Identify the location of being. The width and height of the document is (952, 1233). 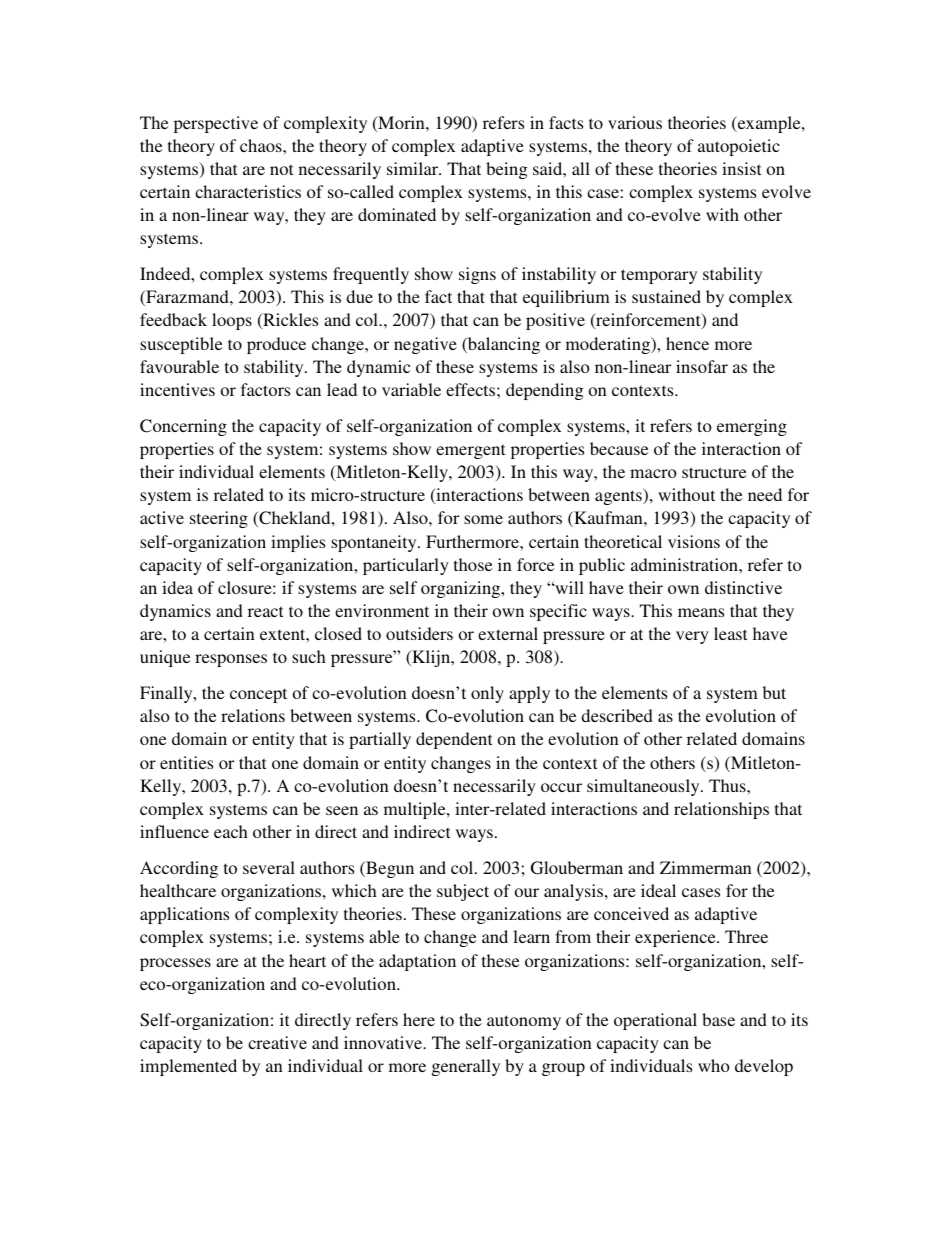
(506, 170).
